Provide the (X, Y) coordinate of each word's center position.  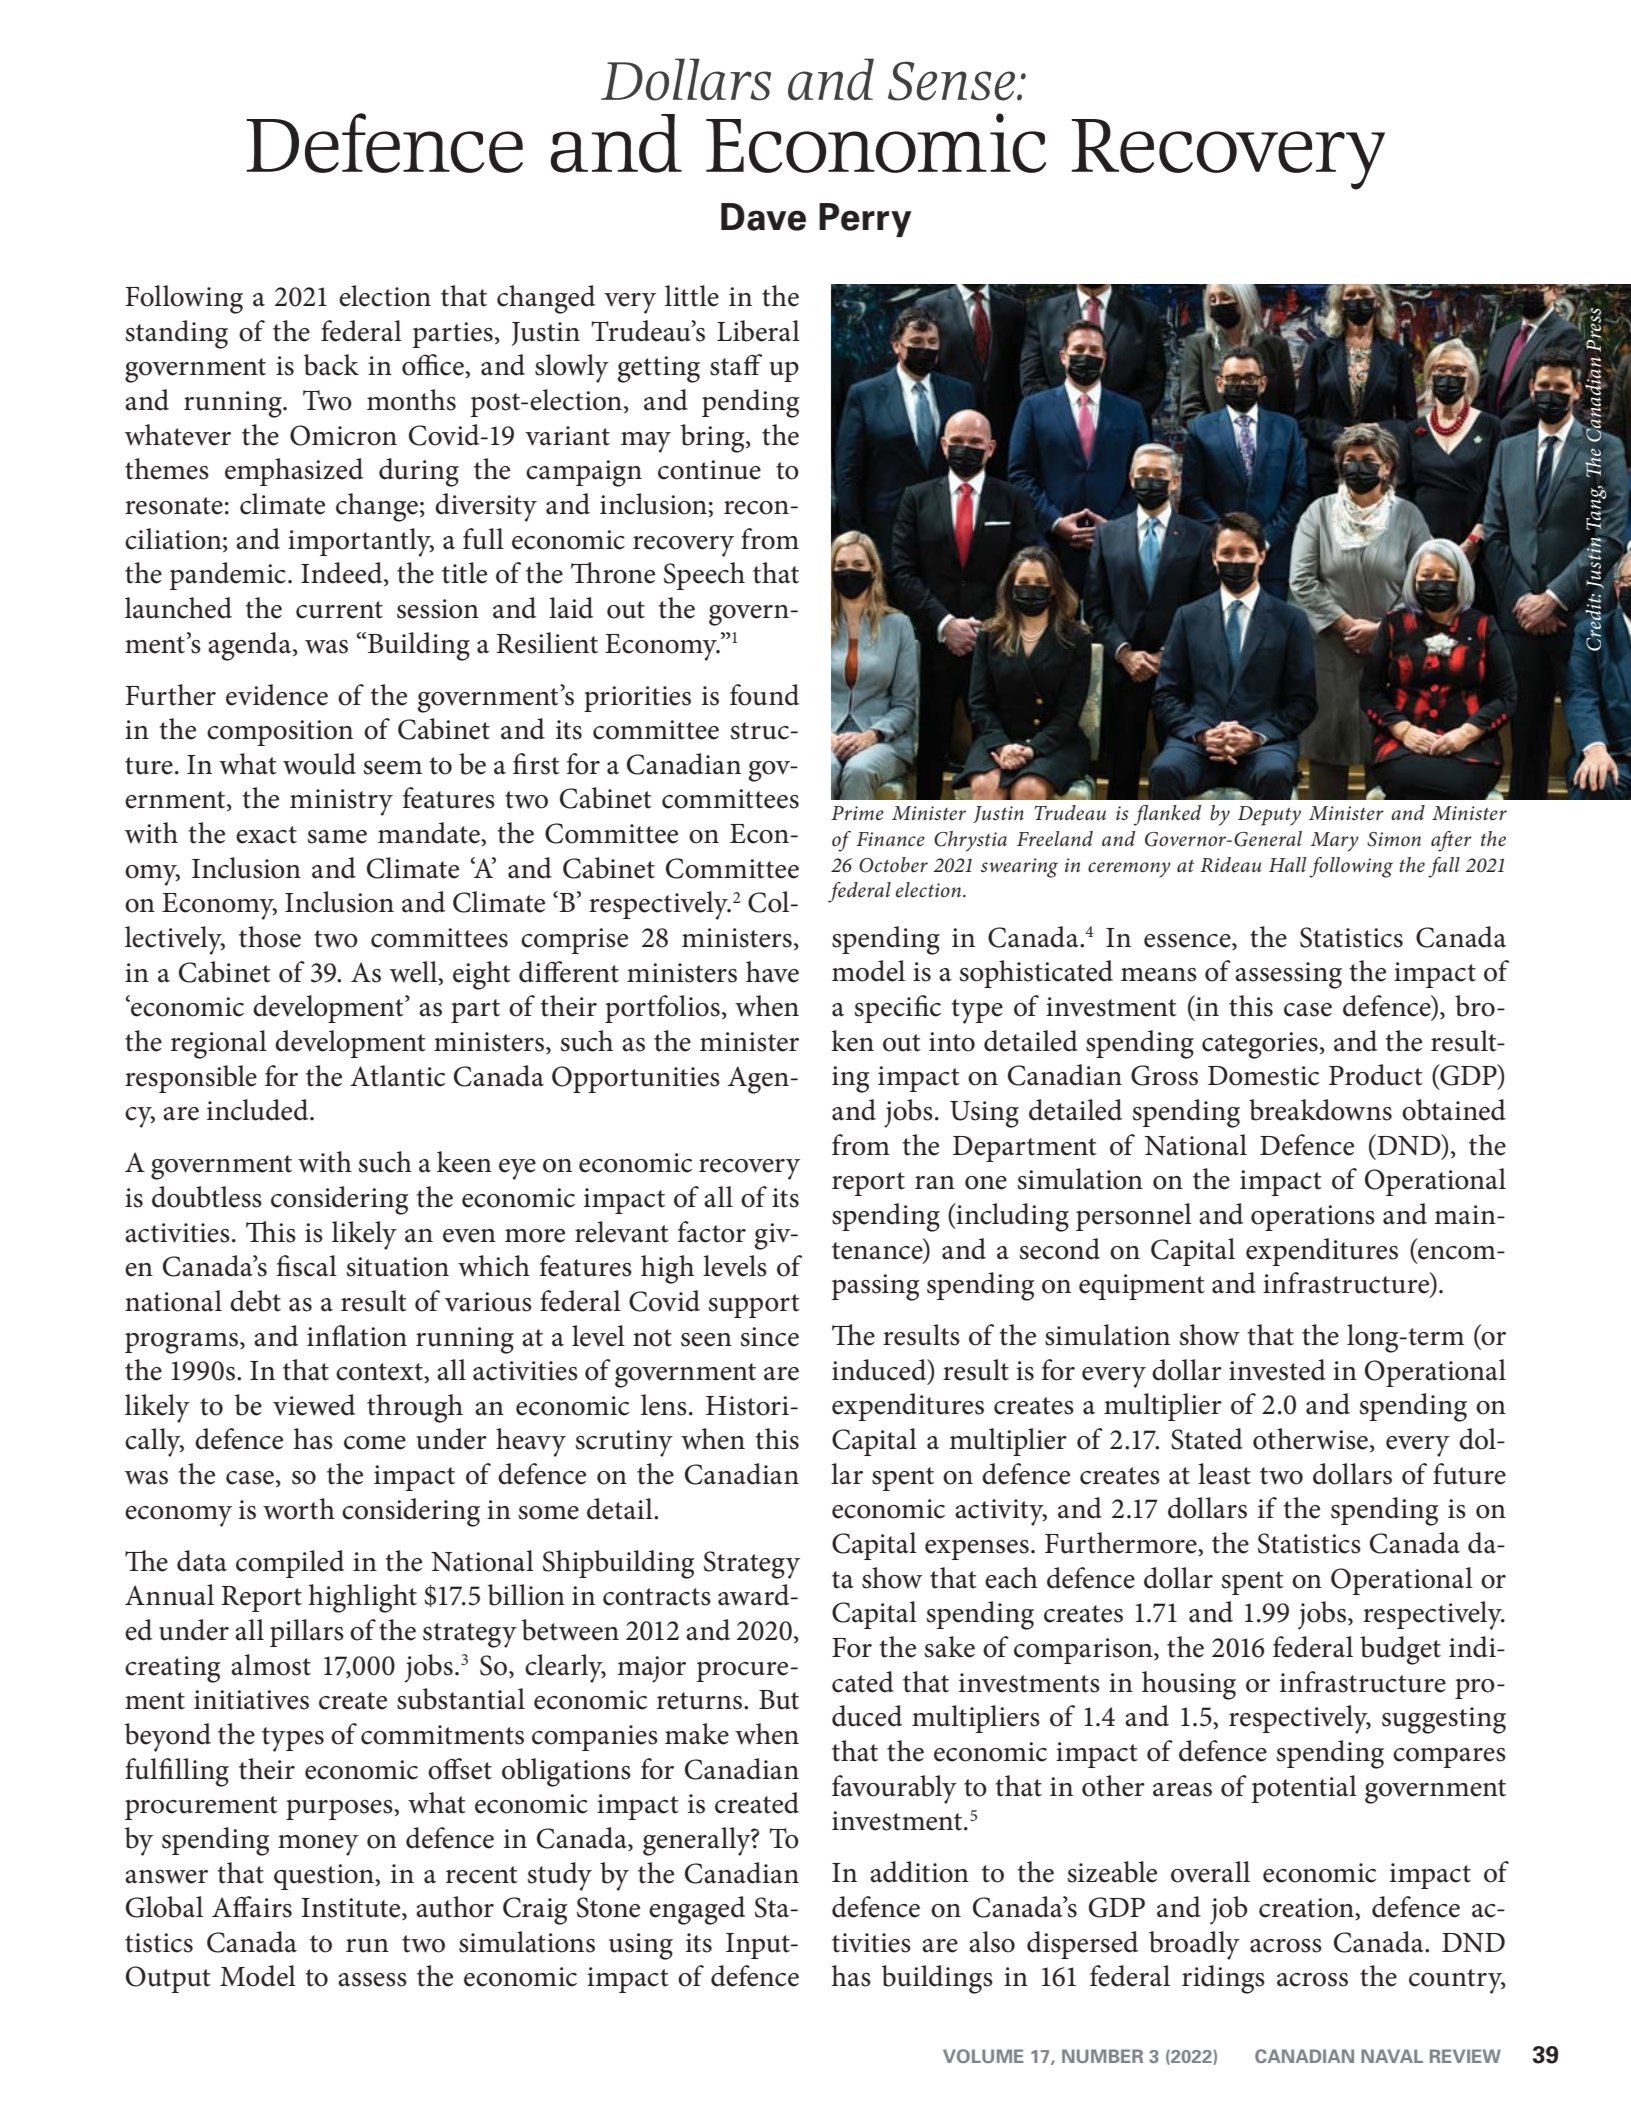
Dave (763, 217)
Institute (352, 1909)
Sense (953, 81)
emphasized (294, 472)
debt (255, 1301)
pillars (307, 1633)
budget (1400, 1650)
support (754, 1306)
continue (709, 470)
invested (1277, 1370)
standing (176, 334)
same (337, 837)
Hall (1287, 864)
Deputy (1269, 816)
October (893, 865)
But (779, 1700)
